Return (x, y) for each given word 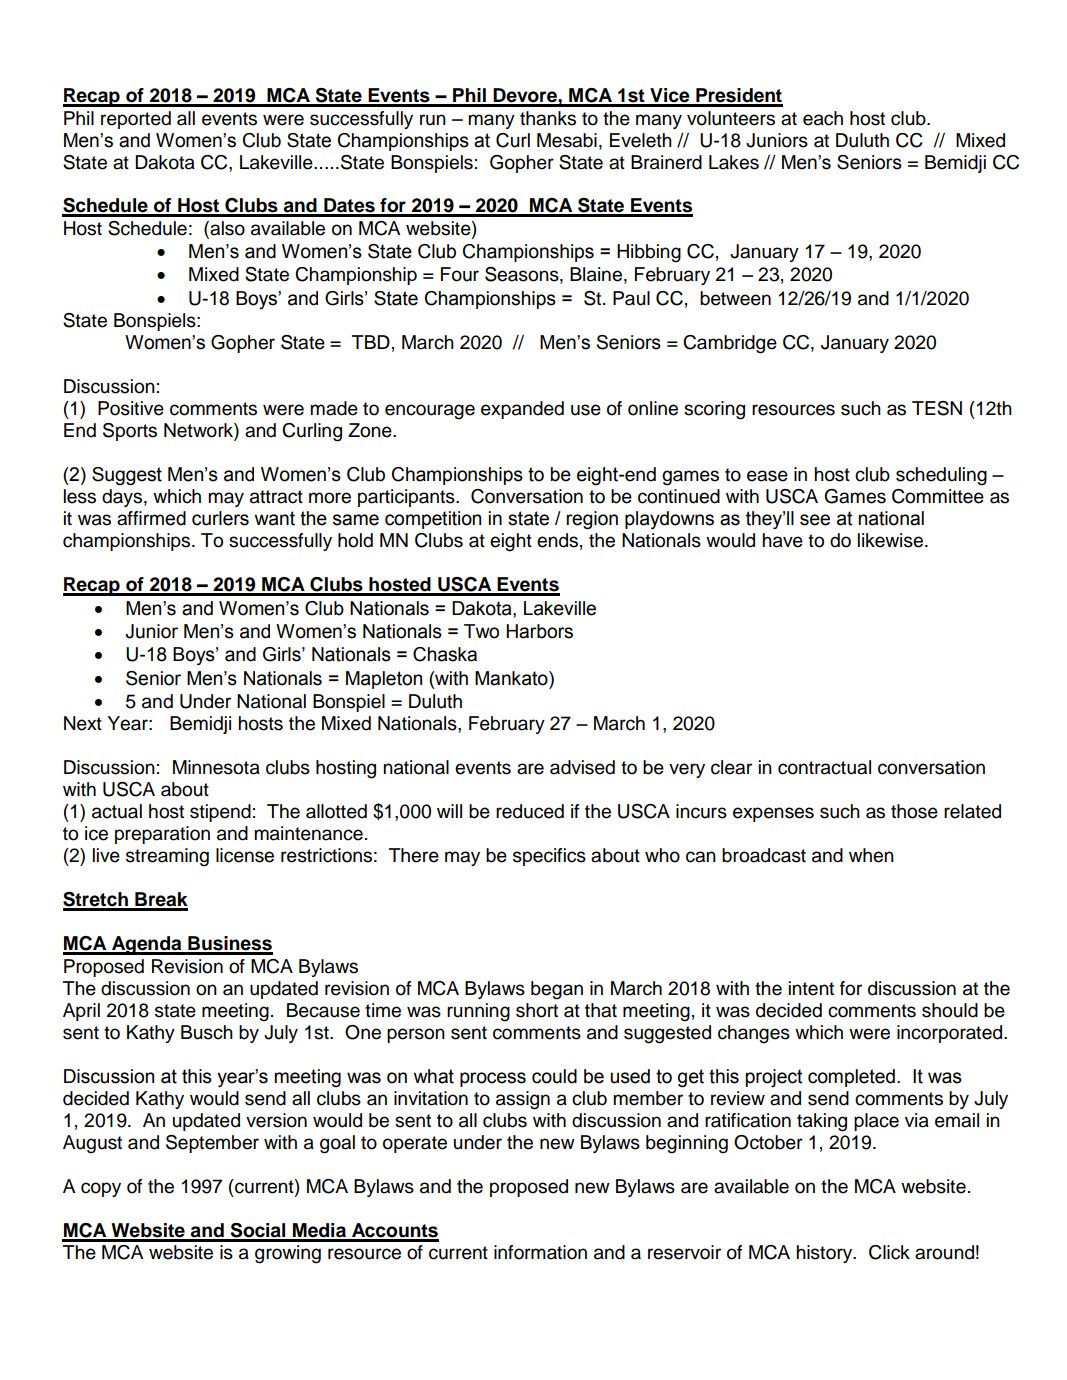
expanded (522, 410)
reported (136, 120)
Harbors (539, 631)
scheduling (941, 476)
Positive (131, 408)
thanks (548, 118)
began (557, 990)
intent (811, 988)
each (823, 118)
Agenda (147, 945)
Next (83, 723)
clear (731, 767)
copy (101, 1189)
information (540, 1252)
